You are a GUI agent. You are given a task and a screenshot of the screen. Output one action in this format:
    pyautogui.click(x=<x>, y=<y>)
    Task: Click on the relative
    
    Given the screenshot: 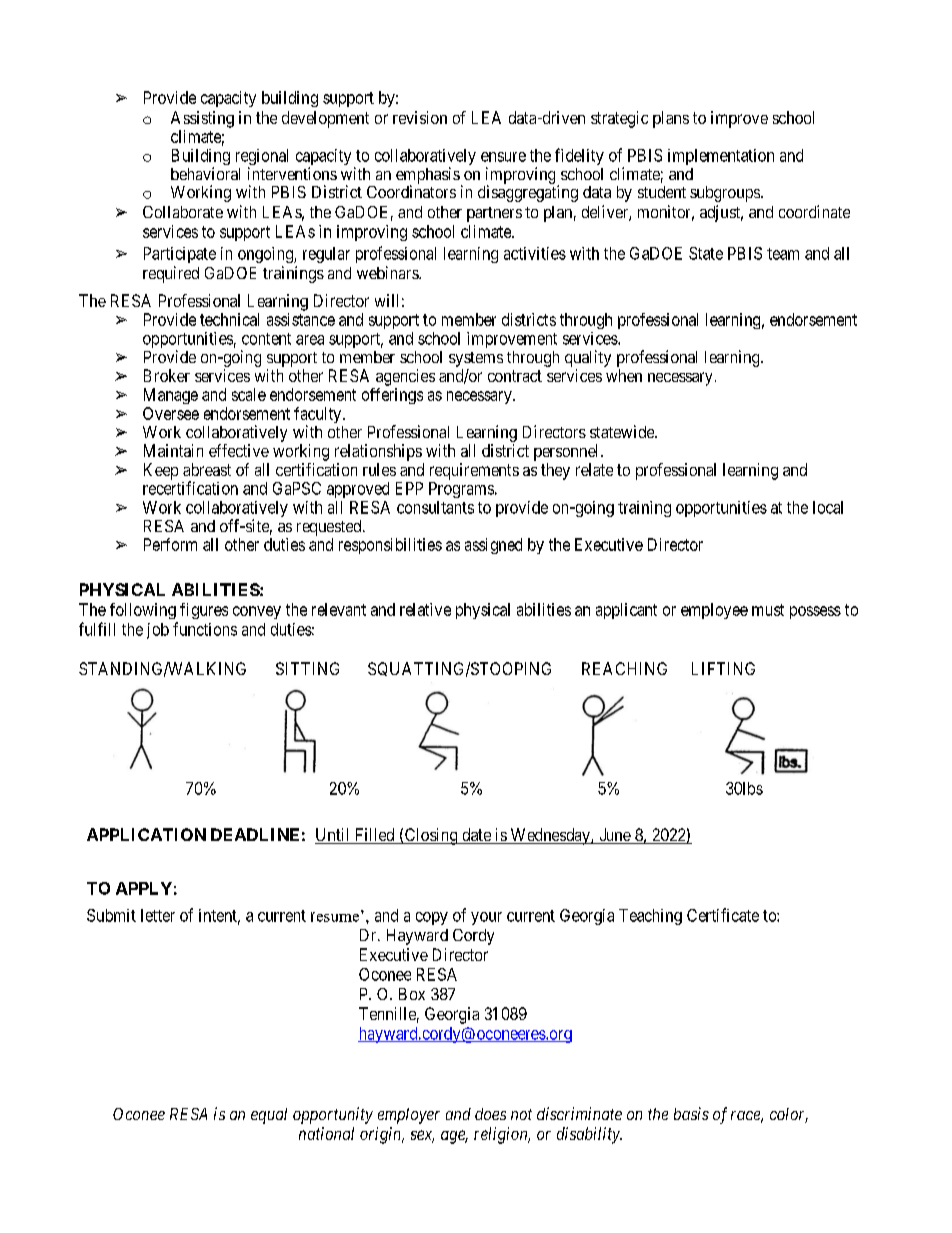 What is the action you would take?
    pyautogui.click(x=425, y=609)
